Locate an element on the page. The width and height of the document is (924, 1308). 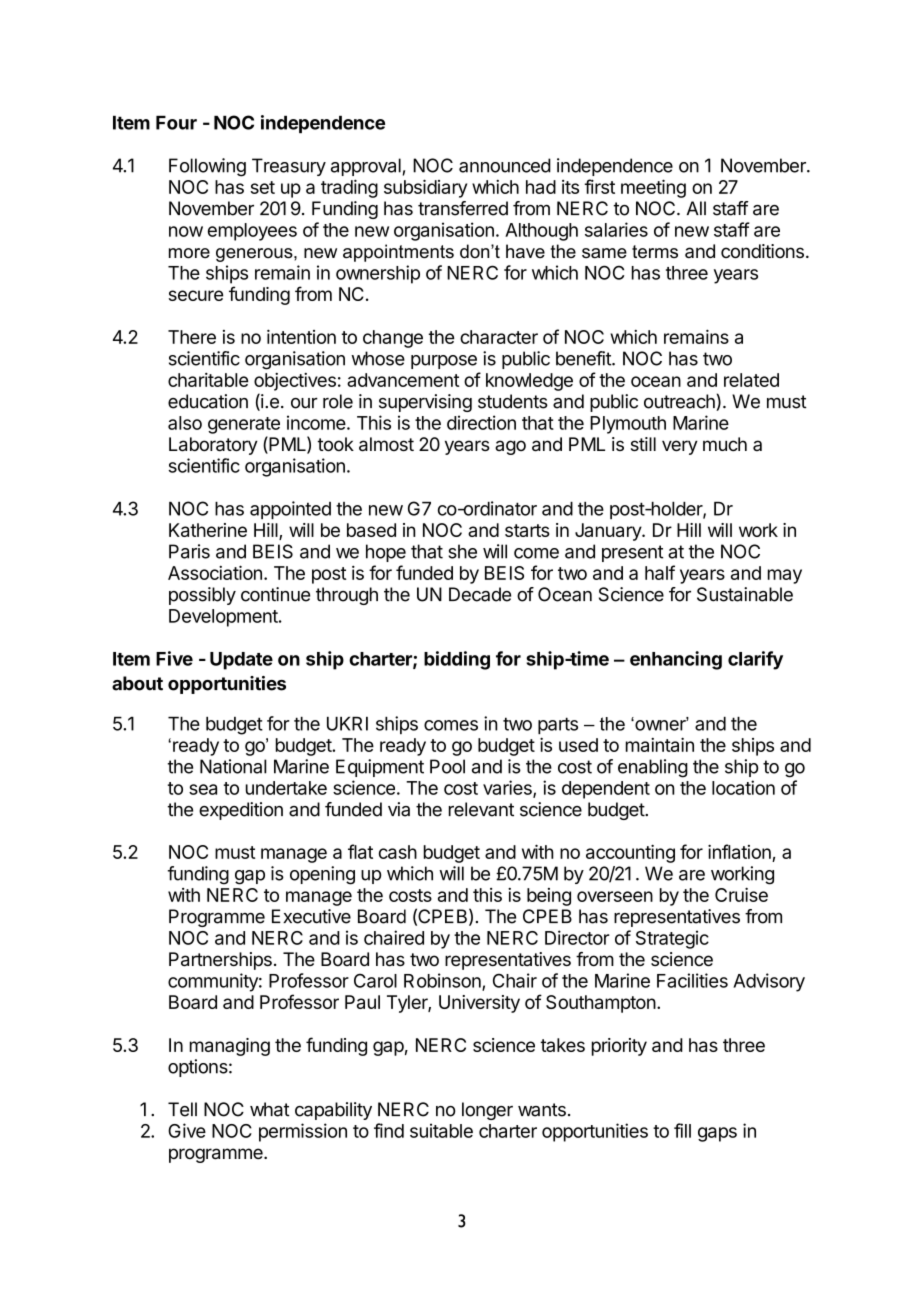
Pool is located at coordinates (447, 766).
